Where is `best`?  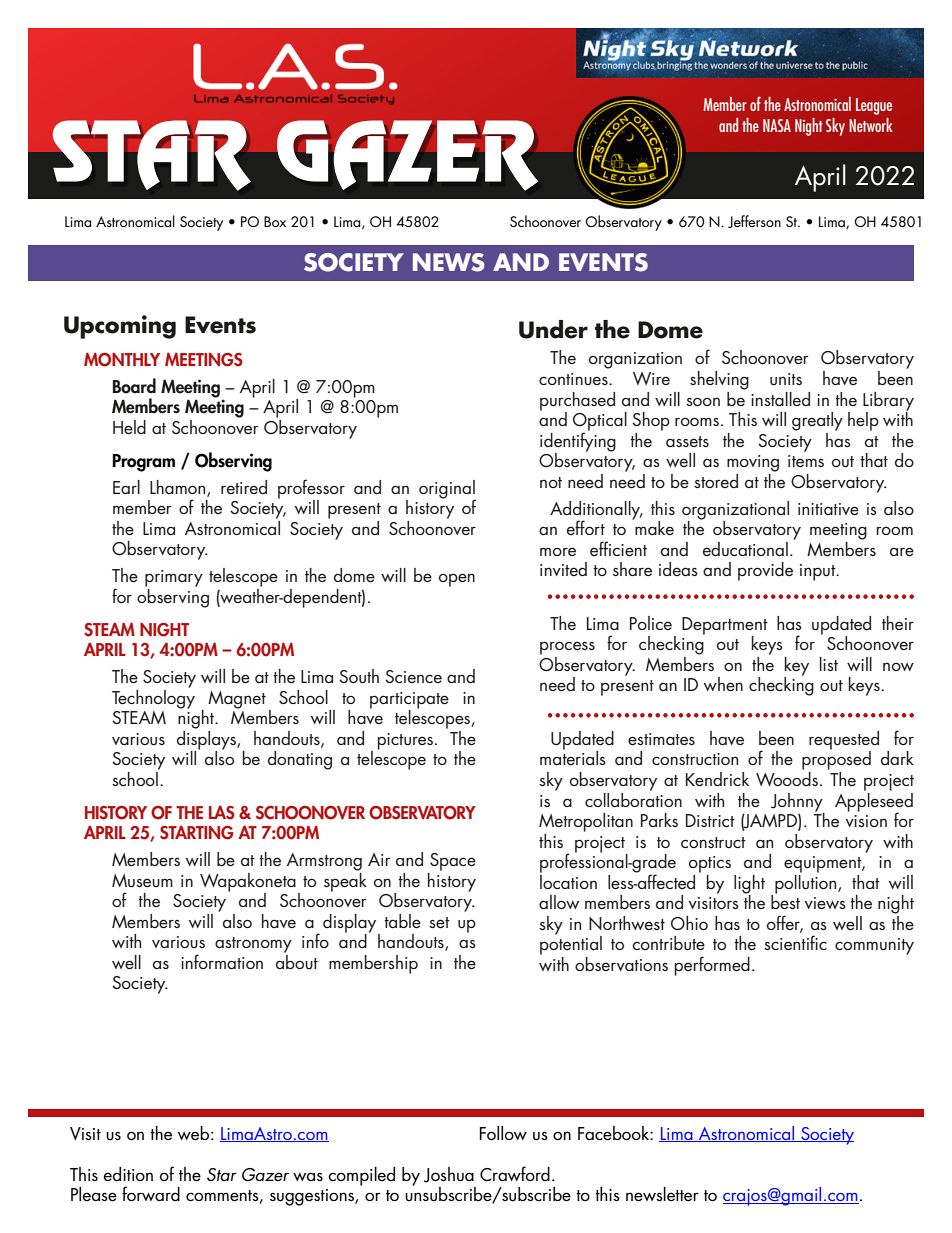 best is located at coordinates (785, 901).
